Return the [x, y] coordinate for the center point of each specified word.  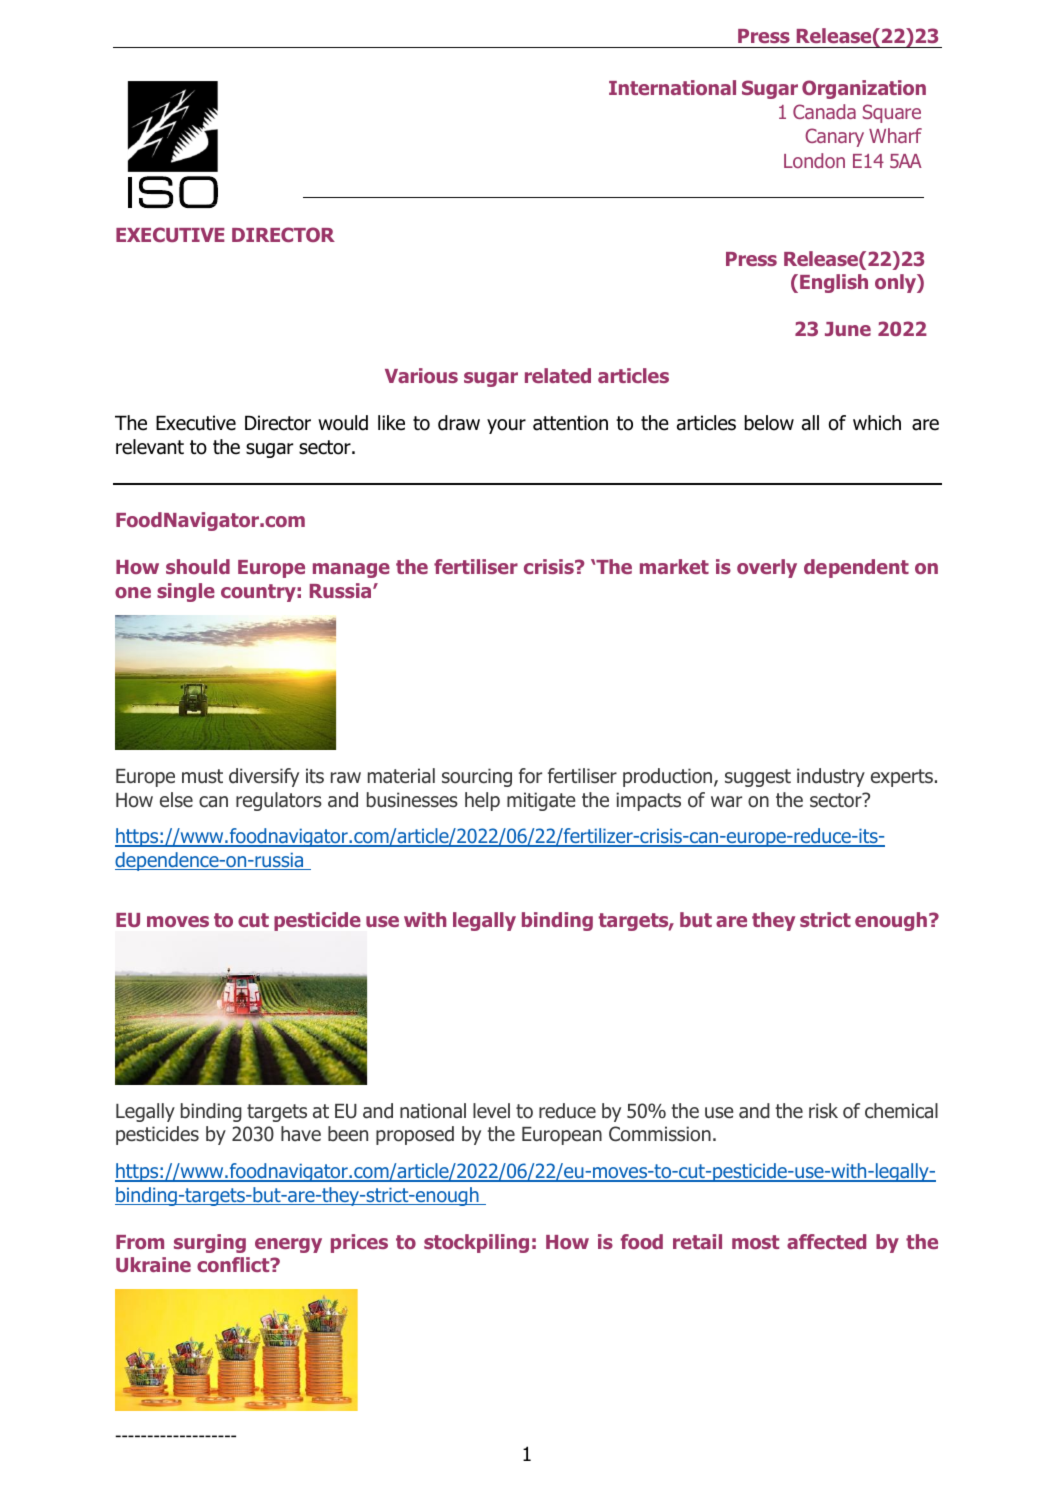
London [814, 160]
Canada [824, 111]
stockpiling [476, 1243]
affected [826, 1241]
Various [421, 375]
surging [210, 1243]
